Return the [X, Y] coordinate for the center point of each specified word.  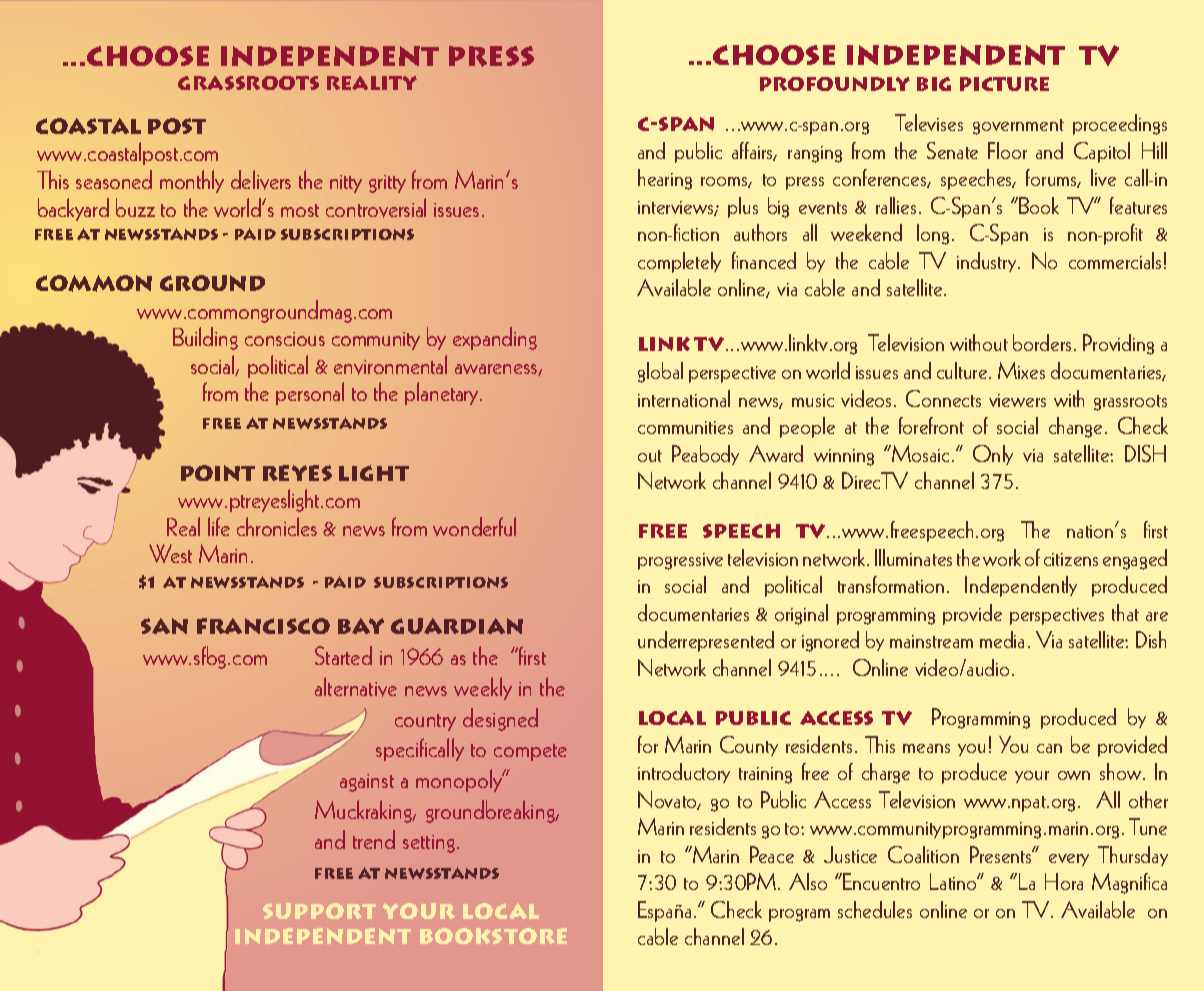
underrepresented [706, 641]
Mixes [1021, 370]
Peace [772, 854]
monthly [192, 181]
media [1002, 639]
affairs [754, 151]
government [1018, 127]
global [660, 372]
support [319, 911]
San [164, 626]
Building [205, 338]
